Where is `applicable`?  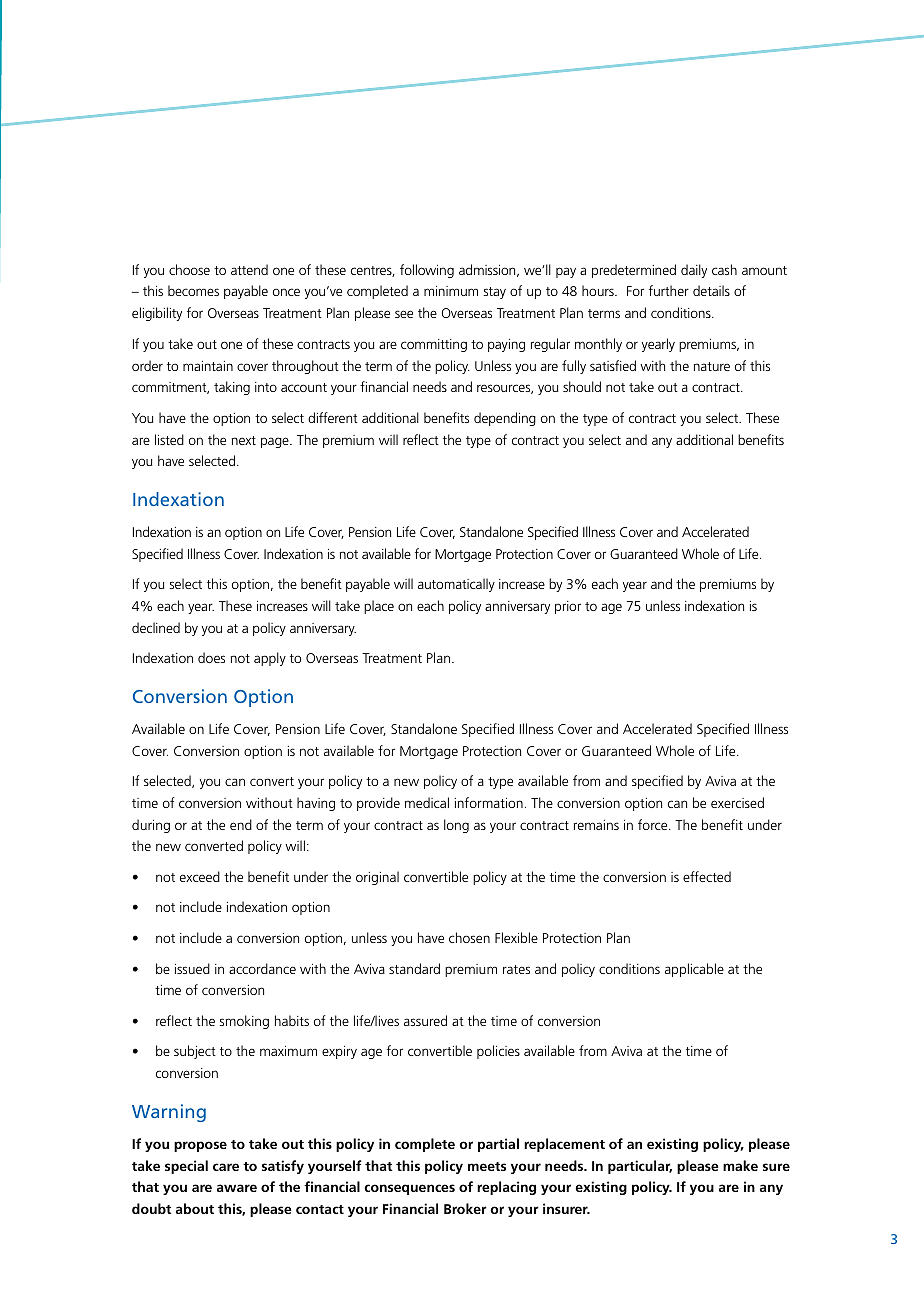 applicable is located at coordinates (694, 970).
